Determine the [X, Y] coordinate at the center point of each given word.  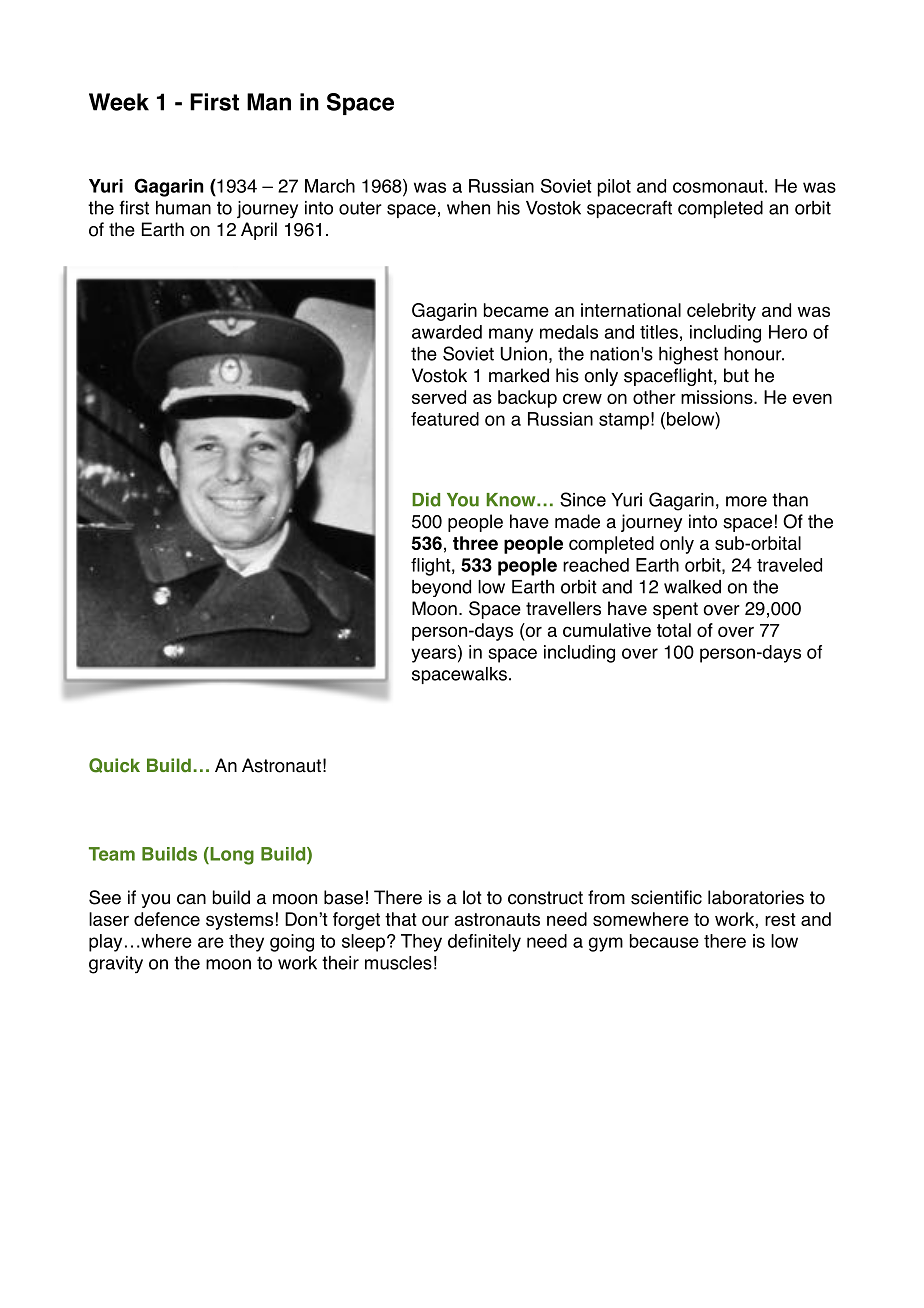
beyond [441, 588]
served [439, 397]
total [674, 630]
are [211, 942]
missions [718, 397]
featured [445, 419]
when [468, 208]
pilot [614, 188]
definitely [484, 943]
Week [119, 102]
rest [780, 919]
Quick [114, 765]
